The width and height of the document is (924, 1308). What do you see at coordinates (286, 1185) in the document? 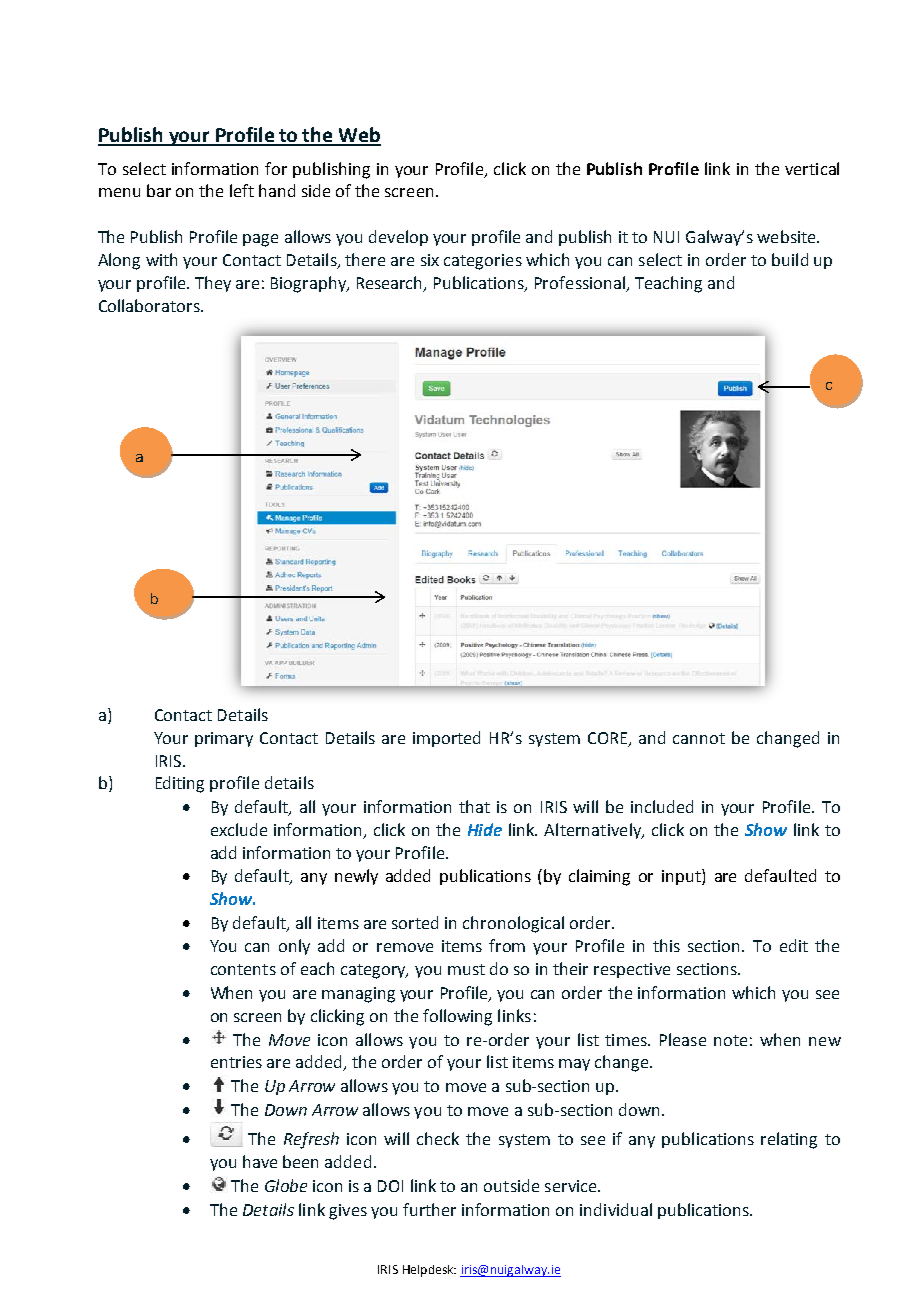
I see `Globe` at bounding box center [286, 1185].
